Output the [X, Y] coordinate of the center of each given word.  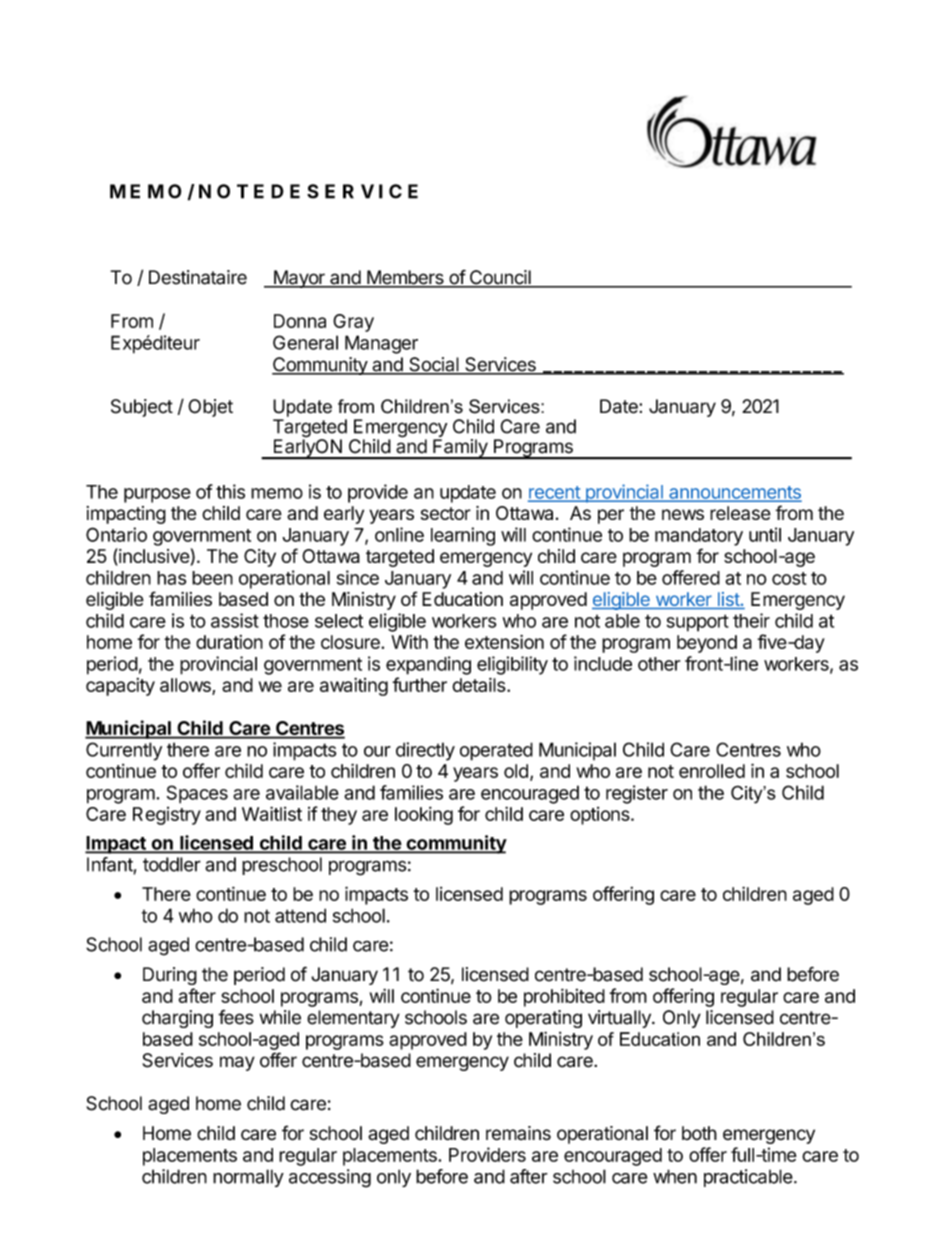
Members [405, 278]
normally [248, 1178]
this [230, 491]
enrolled [712, 771]
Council [500, 278]
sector [446, 513]
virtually [620, 1019]
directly [425, 751]
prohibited [564, 997]
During [170, 976]
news [683, 514]
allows [186, 686]
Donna [300, 321]
